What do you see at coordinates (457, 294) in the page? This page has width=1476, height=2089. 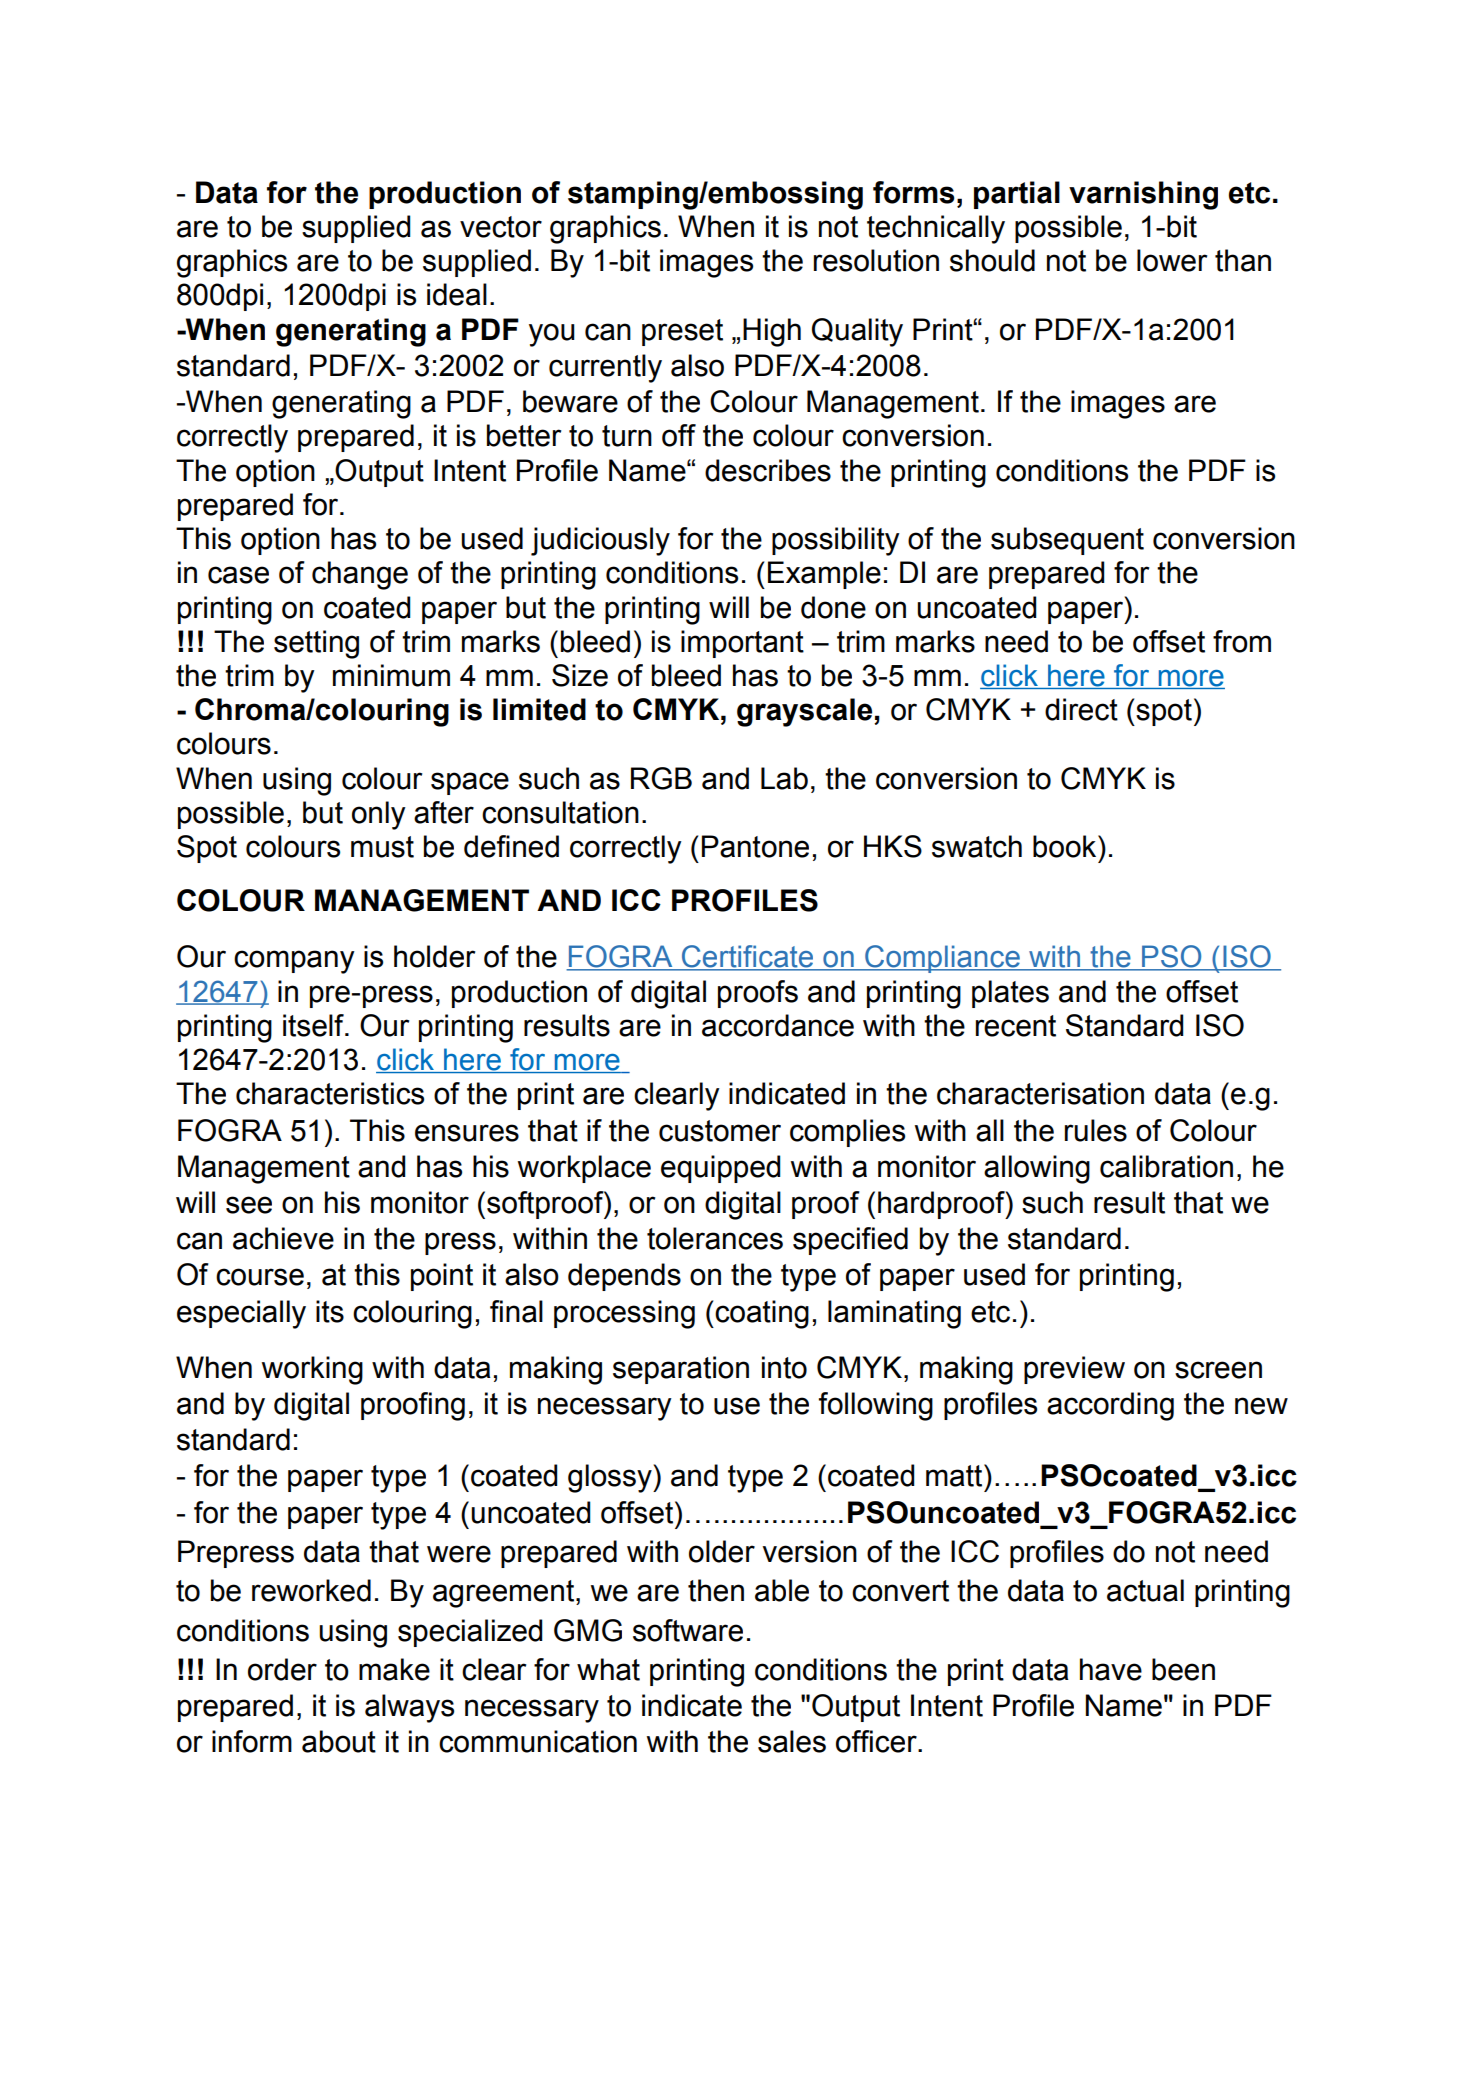 I see `ideal` at bounding box center [457, 294].
